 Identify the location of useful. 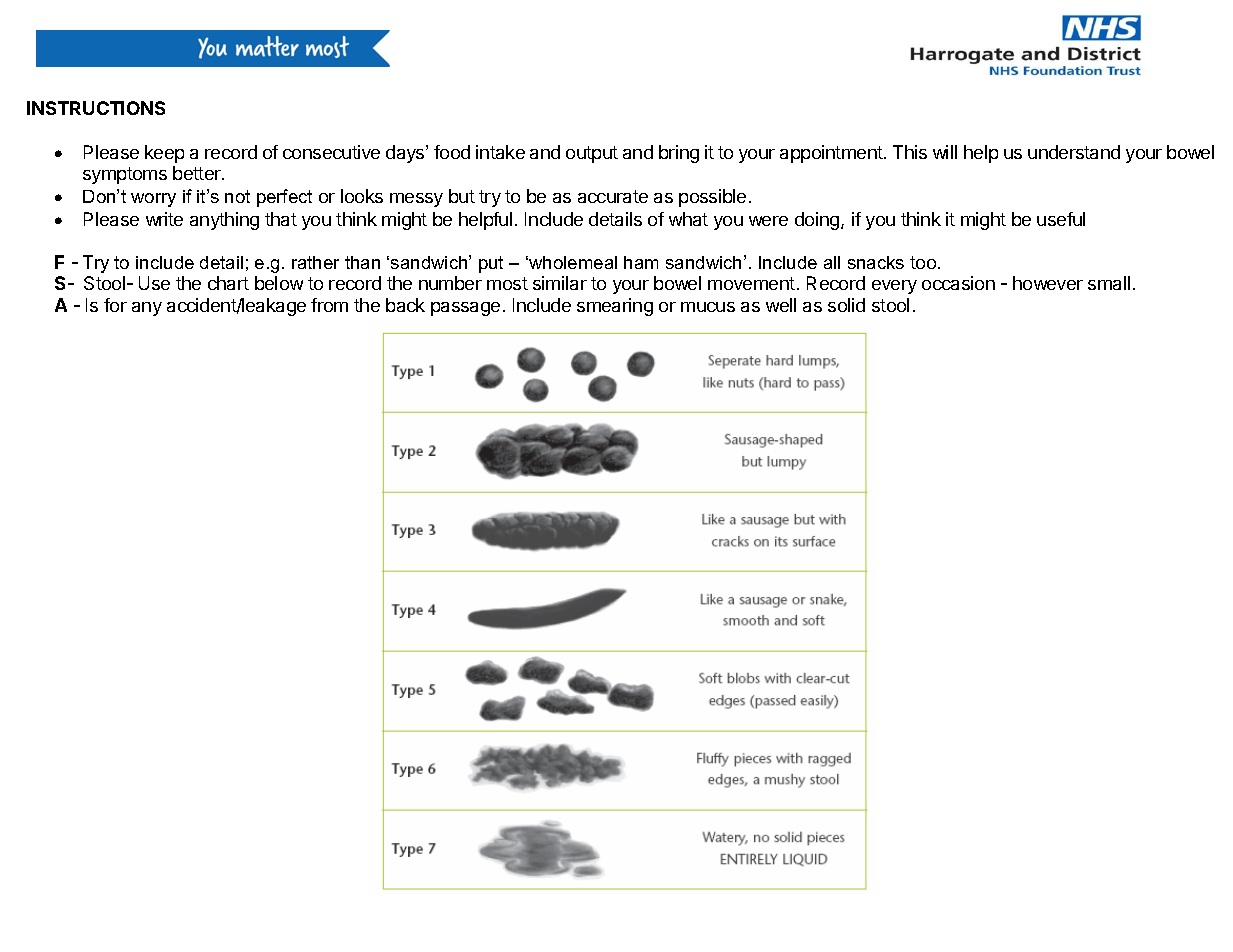
(1061, 219).
